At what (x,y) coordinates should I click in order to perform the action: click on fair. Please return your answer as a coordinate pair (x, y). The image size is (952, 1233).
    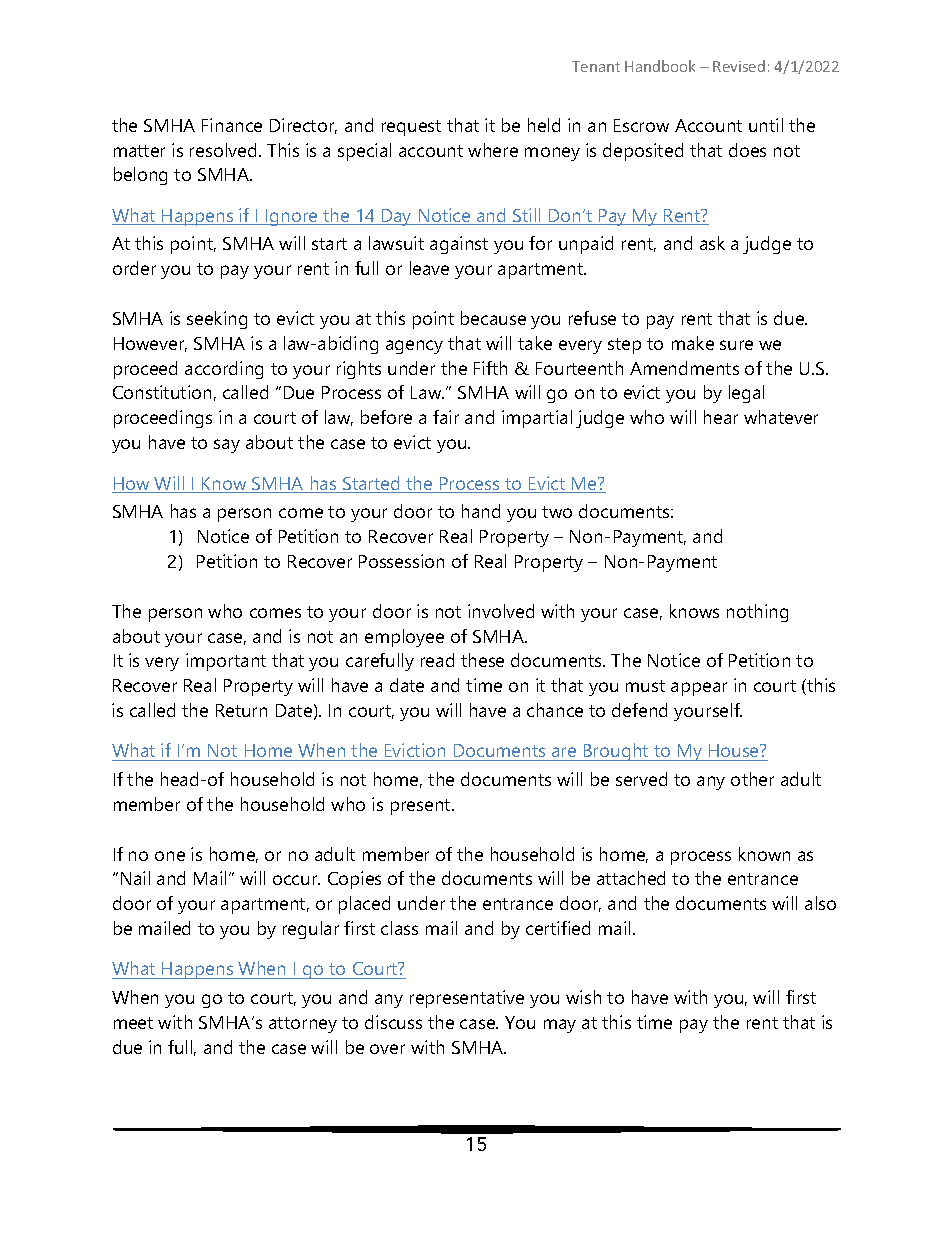
    Looking at the image, I should click on (446, 417).
